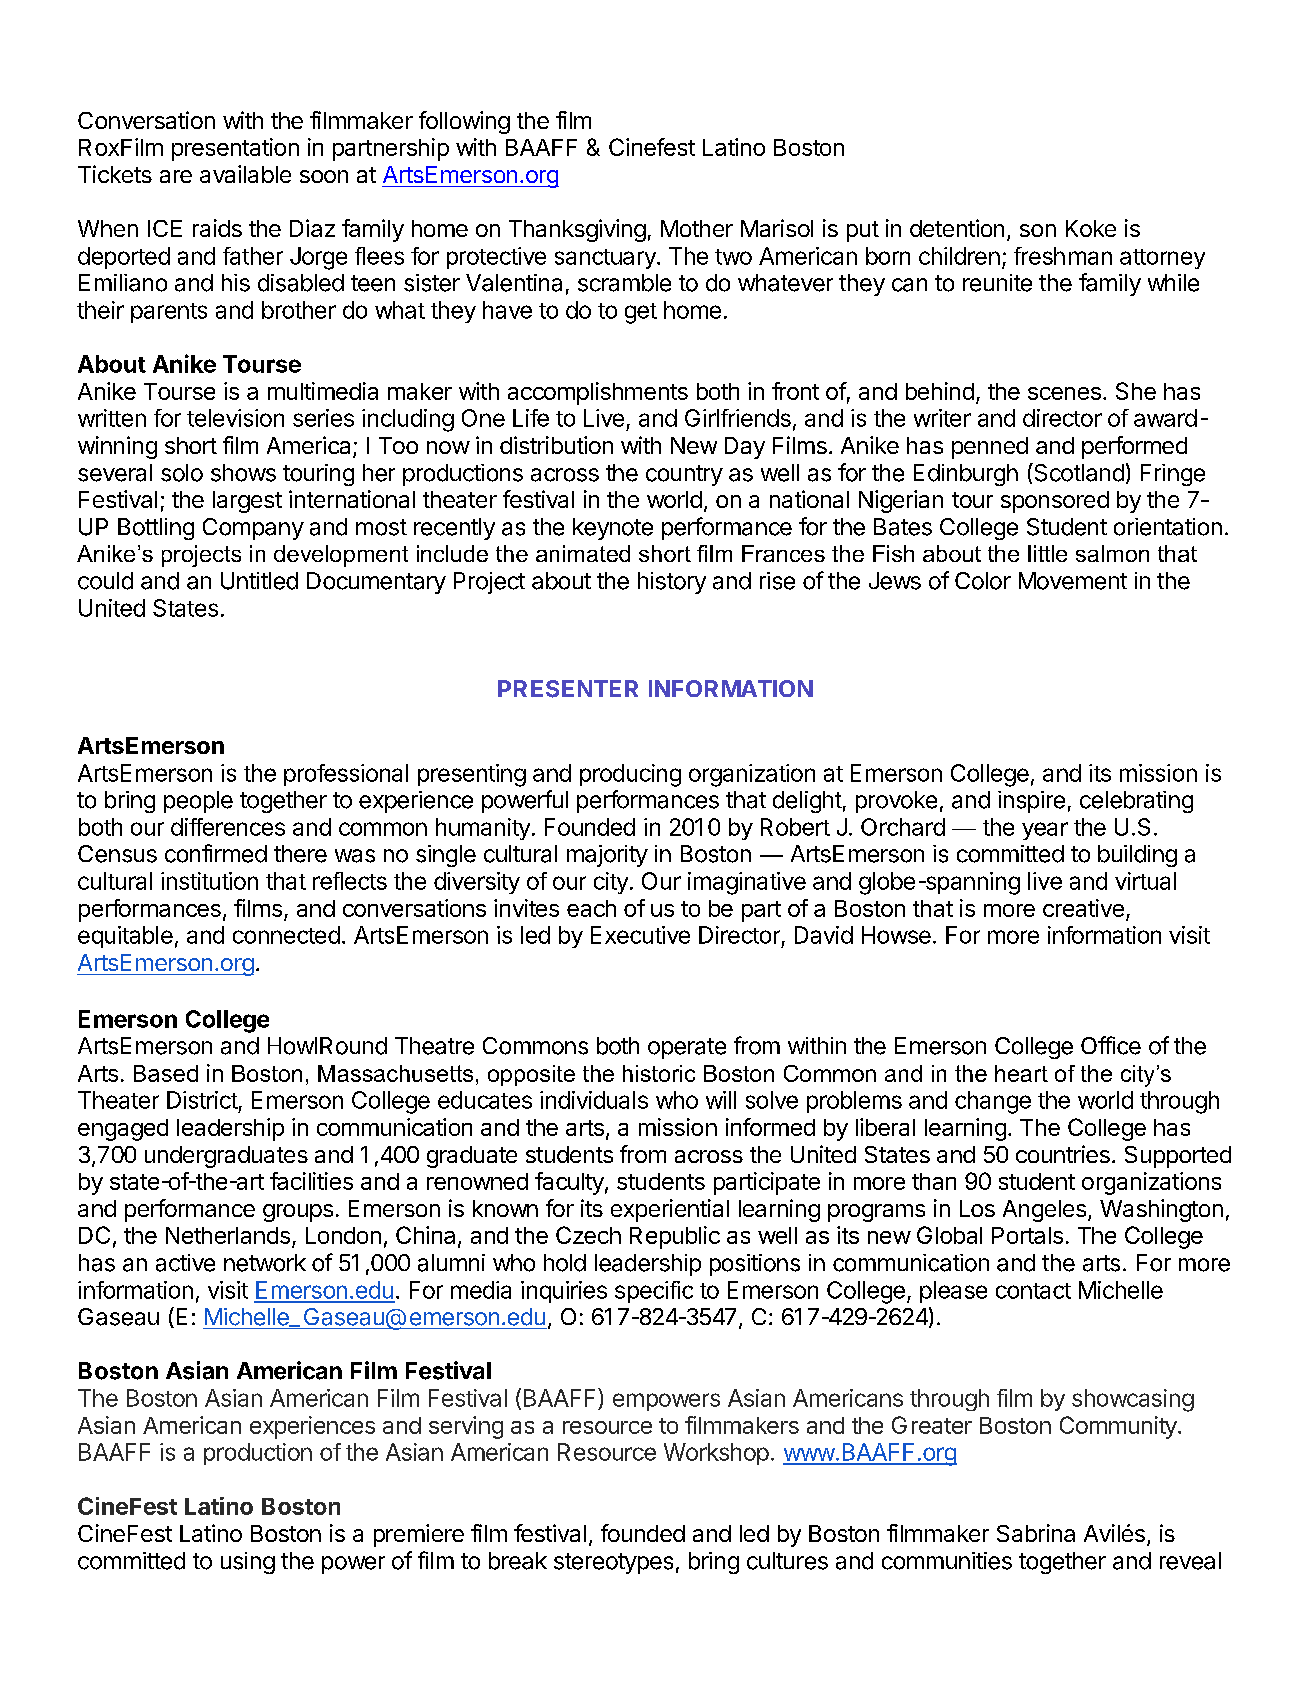  What do you see at coordinates (311, 1181) in the screenshot?
I see `facilities` at bounding box center [311, 1181].
